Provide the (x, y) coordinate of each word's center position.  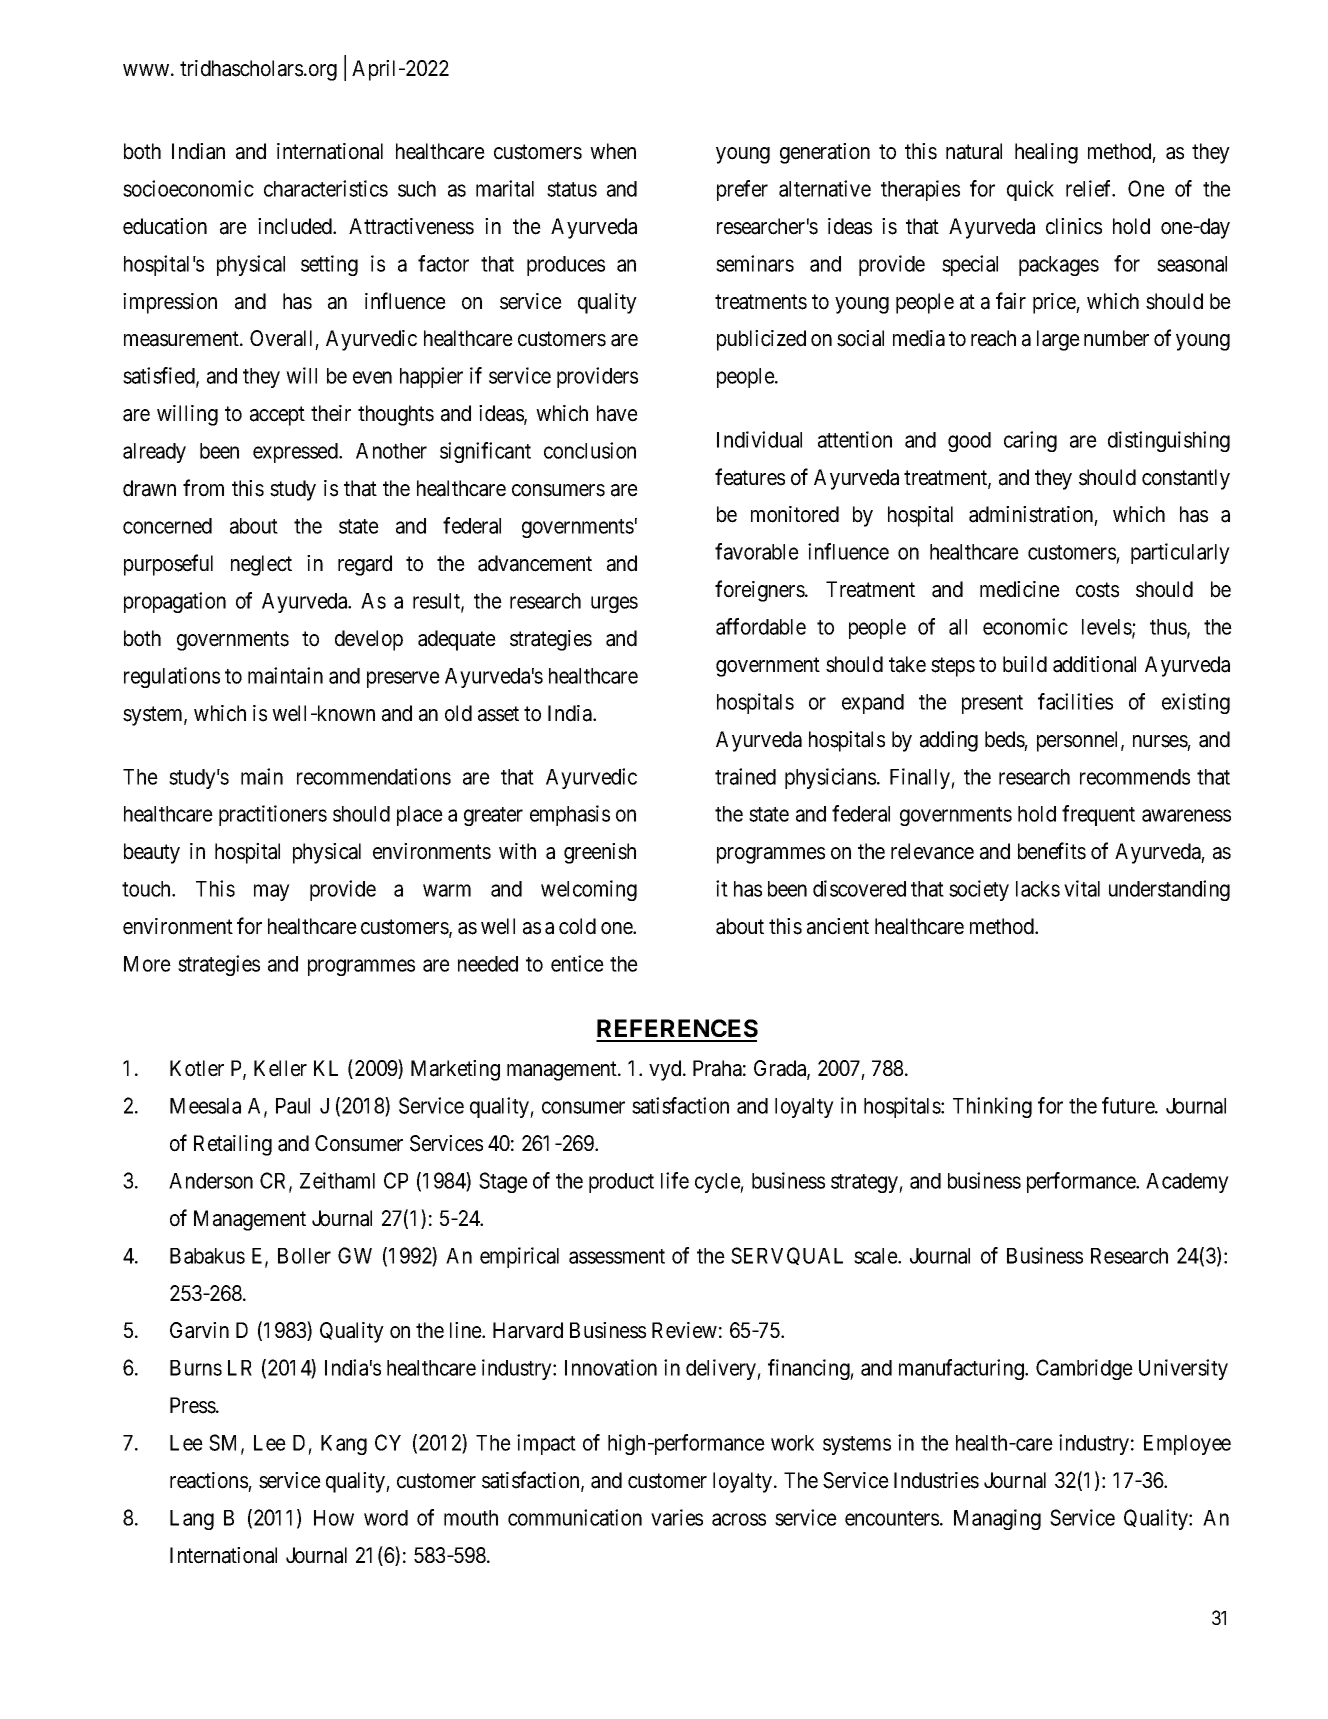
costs (1097, 590)
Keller (280, 1068)
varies (677, 1517)
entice (577, 963)
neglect (261, 565)
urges (614, 604)
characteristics (326, 188)
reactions (209, 1480)
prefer (742, 190)
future (1129, 1105)
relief (1090, 188)
